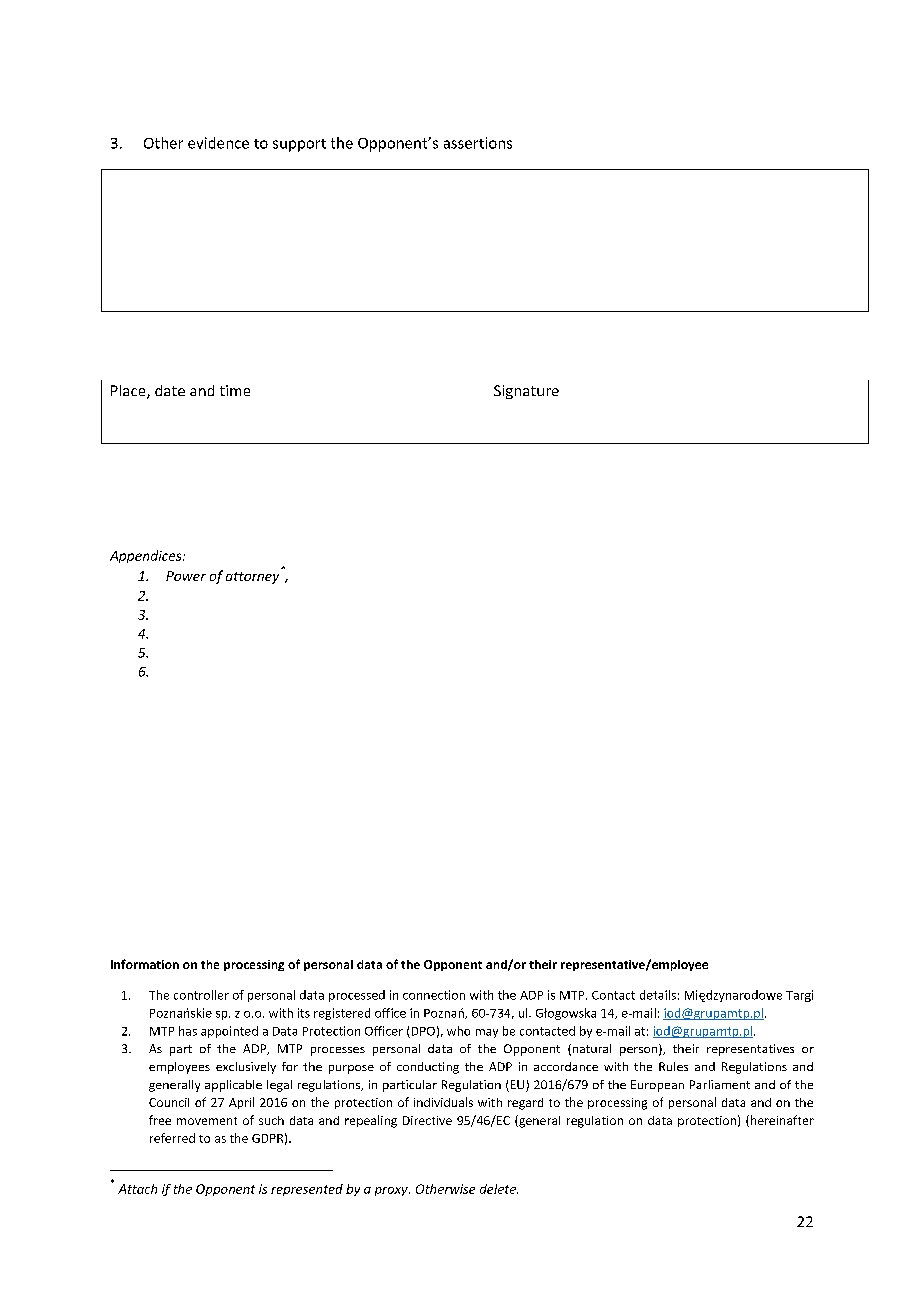 The image size is (924, 1308). What do you see at coordinates (172, 1138) in the screenshot?
I see `referred` at bounding box center [172, 1138].
